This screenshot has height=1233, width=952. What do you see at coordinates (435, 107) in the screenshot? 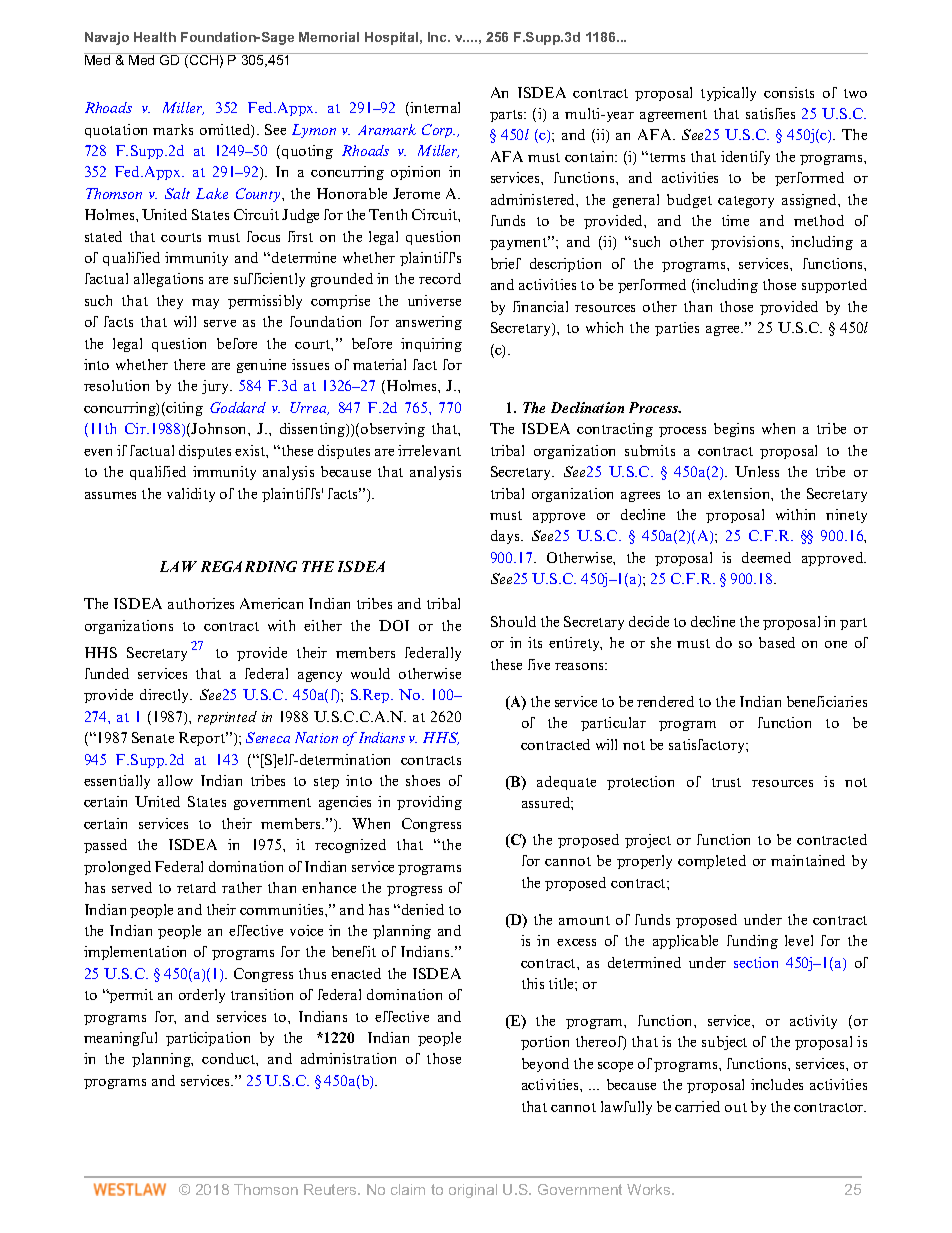
I see `internal` at bounding box center [435, 107].
